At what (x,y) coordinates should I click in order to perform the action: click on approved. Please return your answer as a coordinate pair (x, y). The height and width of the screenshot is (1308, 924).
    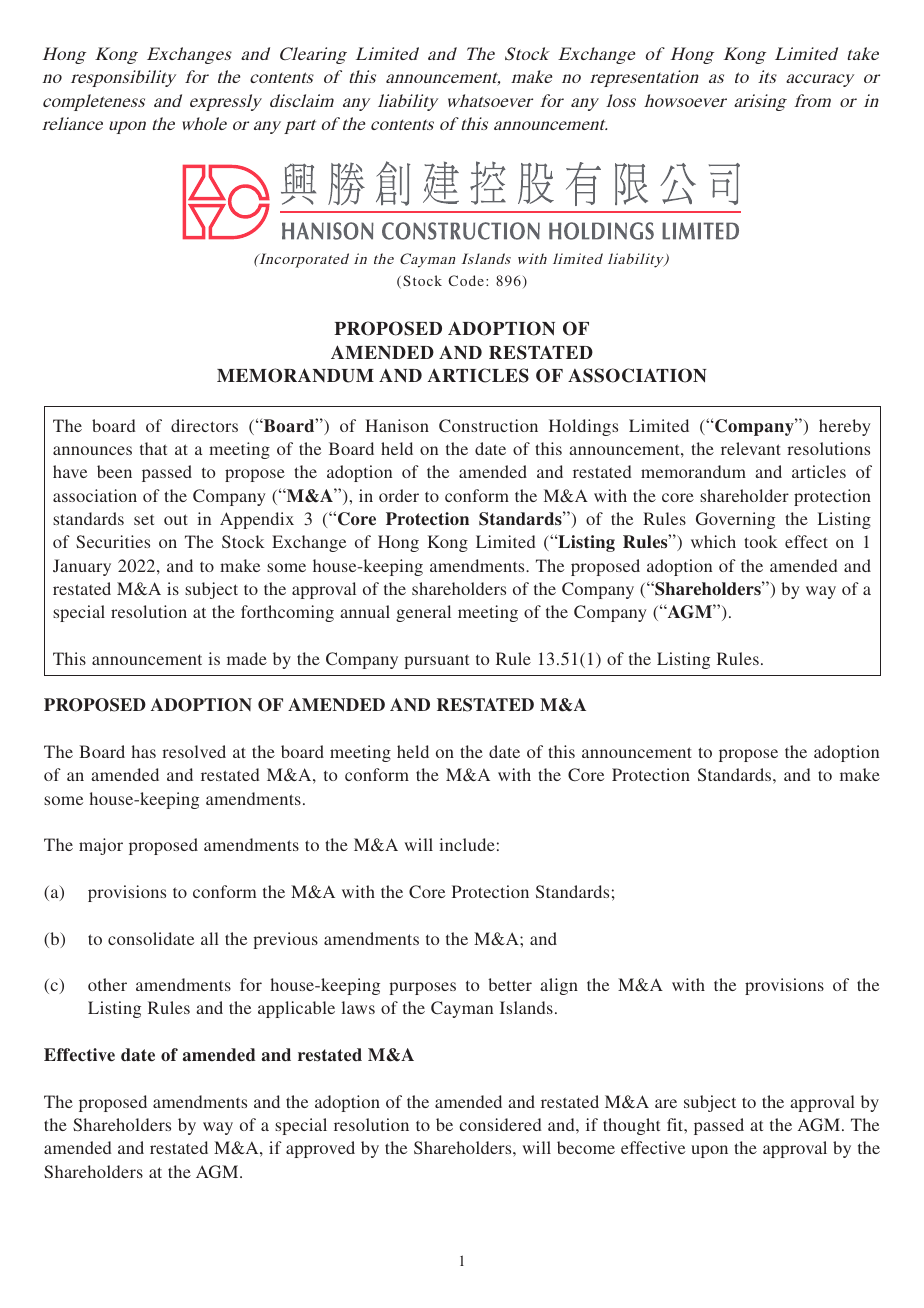
    Looking at the image, I should click on (320, 1149).
